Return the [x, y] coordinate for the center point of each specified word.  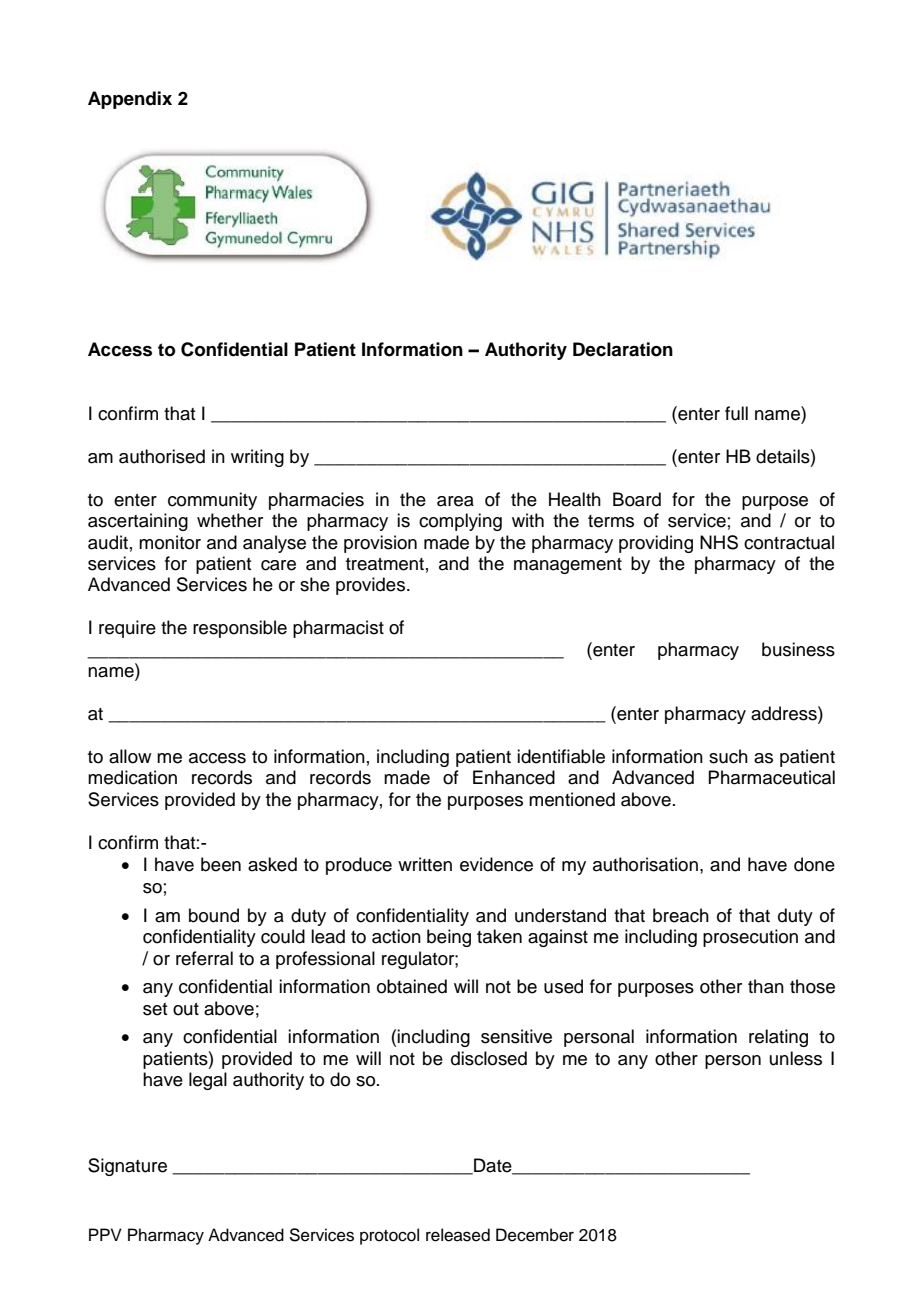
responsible [240, 629]
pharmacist [338, 629]
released [458, 1235]
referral [204, 958]
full [736, 413]
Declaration [623, 349]
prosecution [750, 938]
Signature [127, 1167]
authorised [162, 456]
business [798, 649]
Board [637, 499]
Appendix [130, 100]
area [455, 501]
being [449, 938]
